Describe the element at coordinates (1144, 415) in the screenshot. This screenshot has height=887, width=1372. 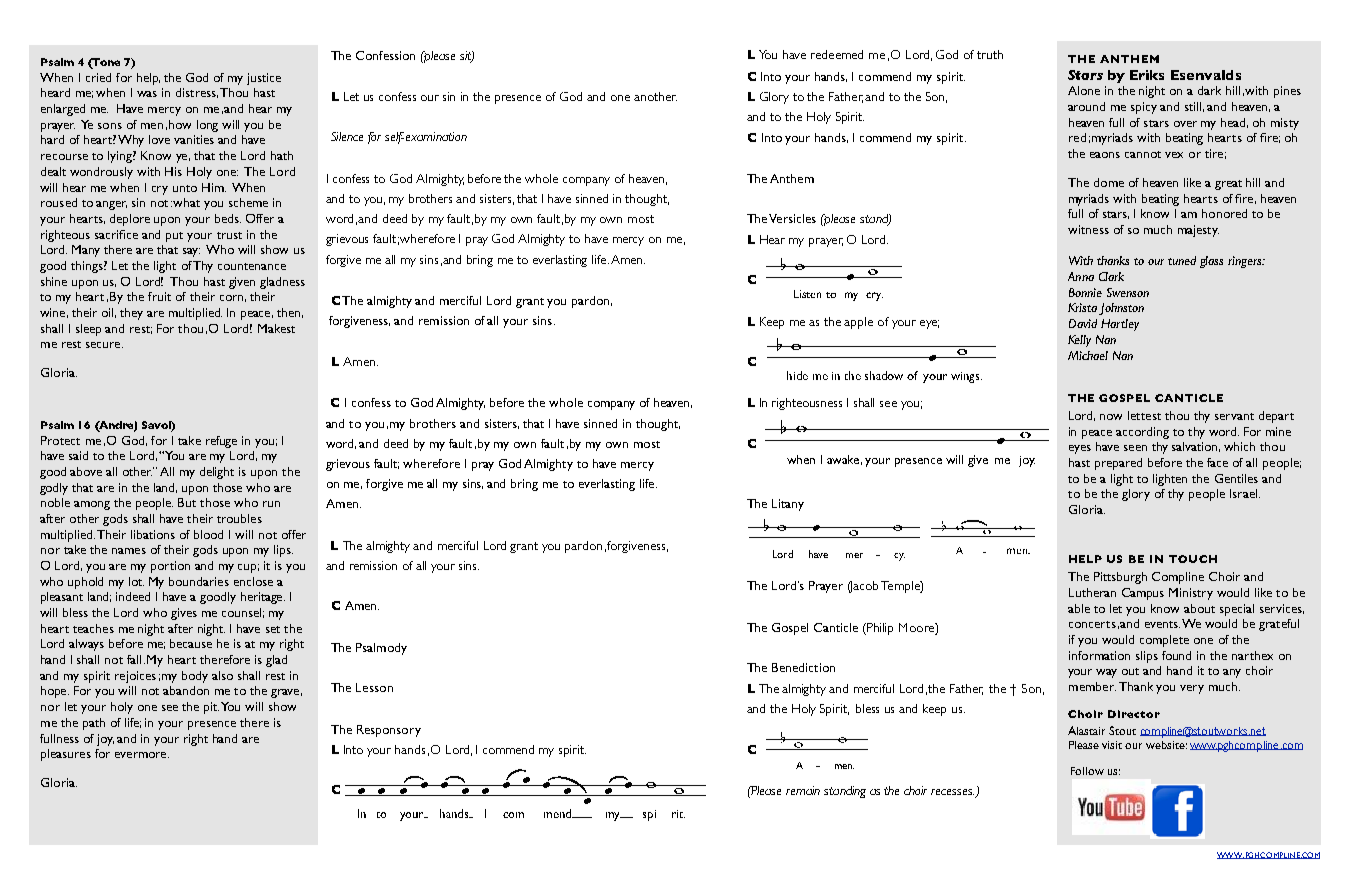
I see `lettest` at that location.
